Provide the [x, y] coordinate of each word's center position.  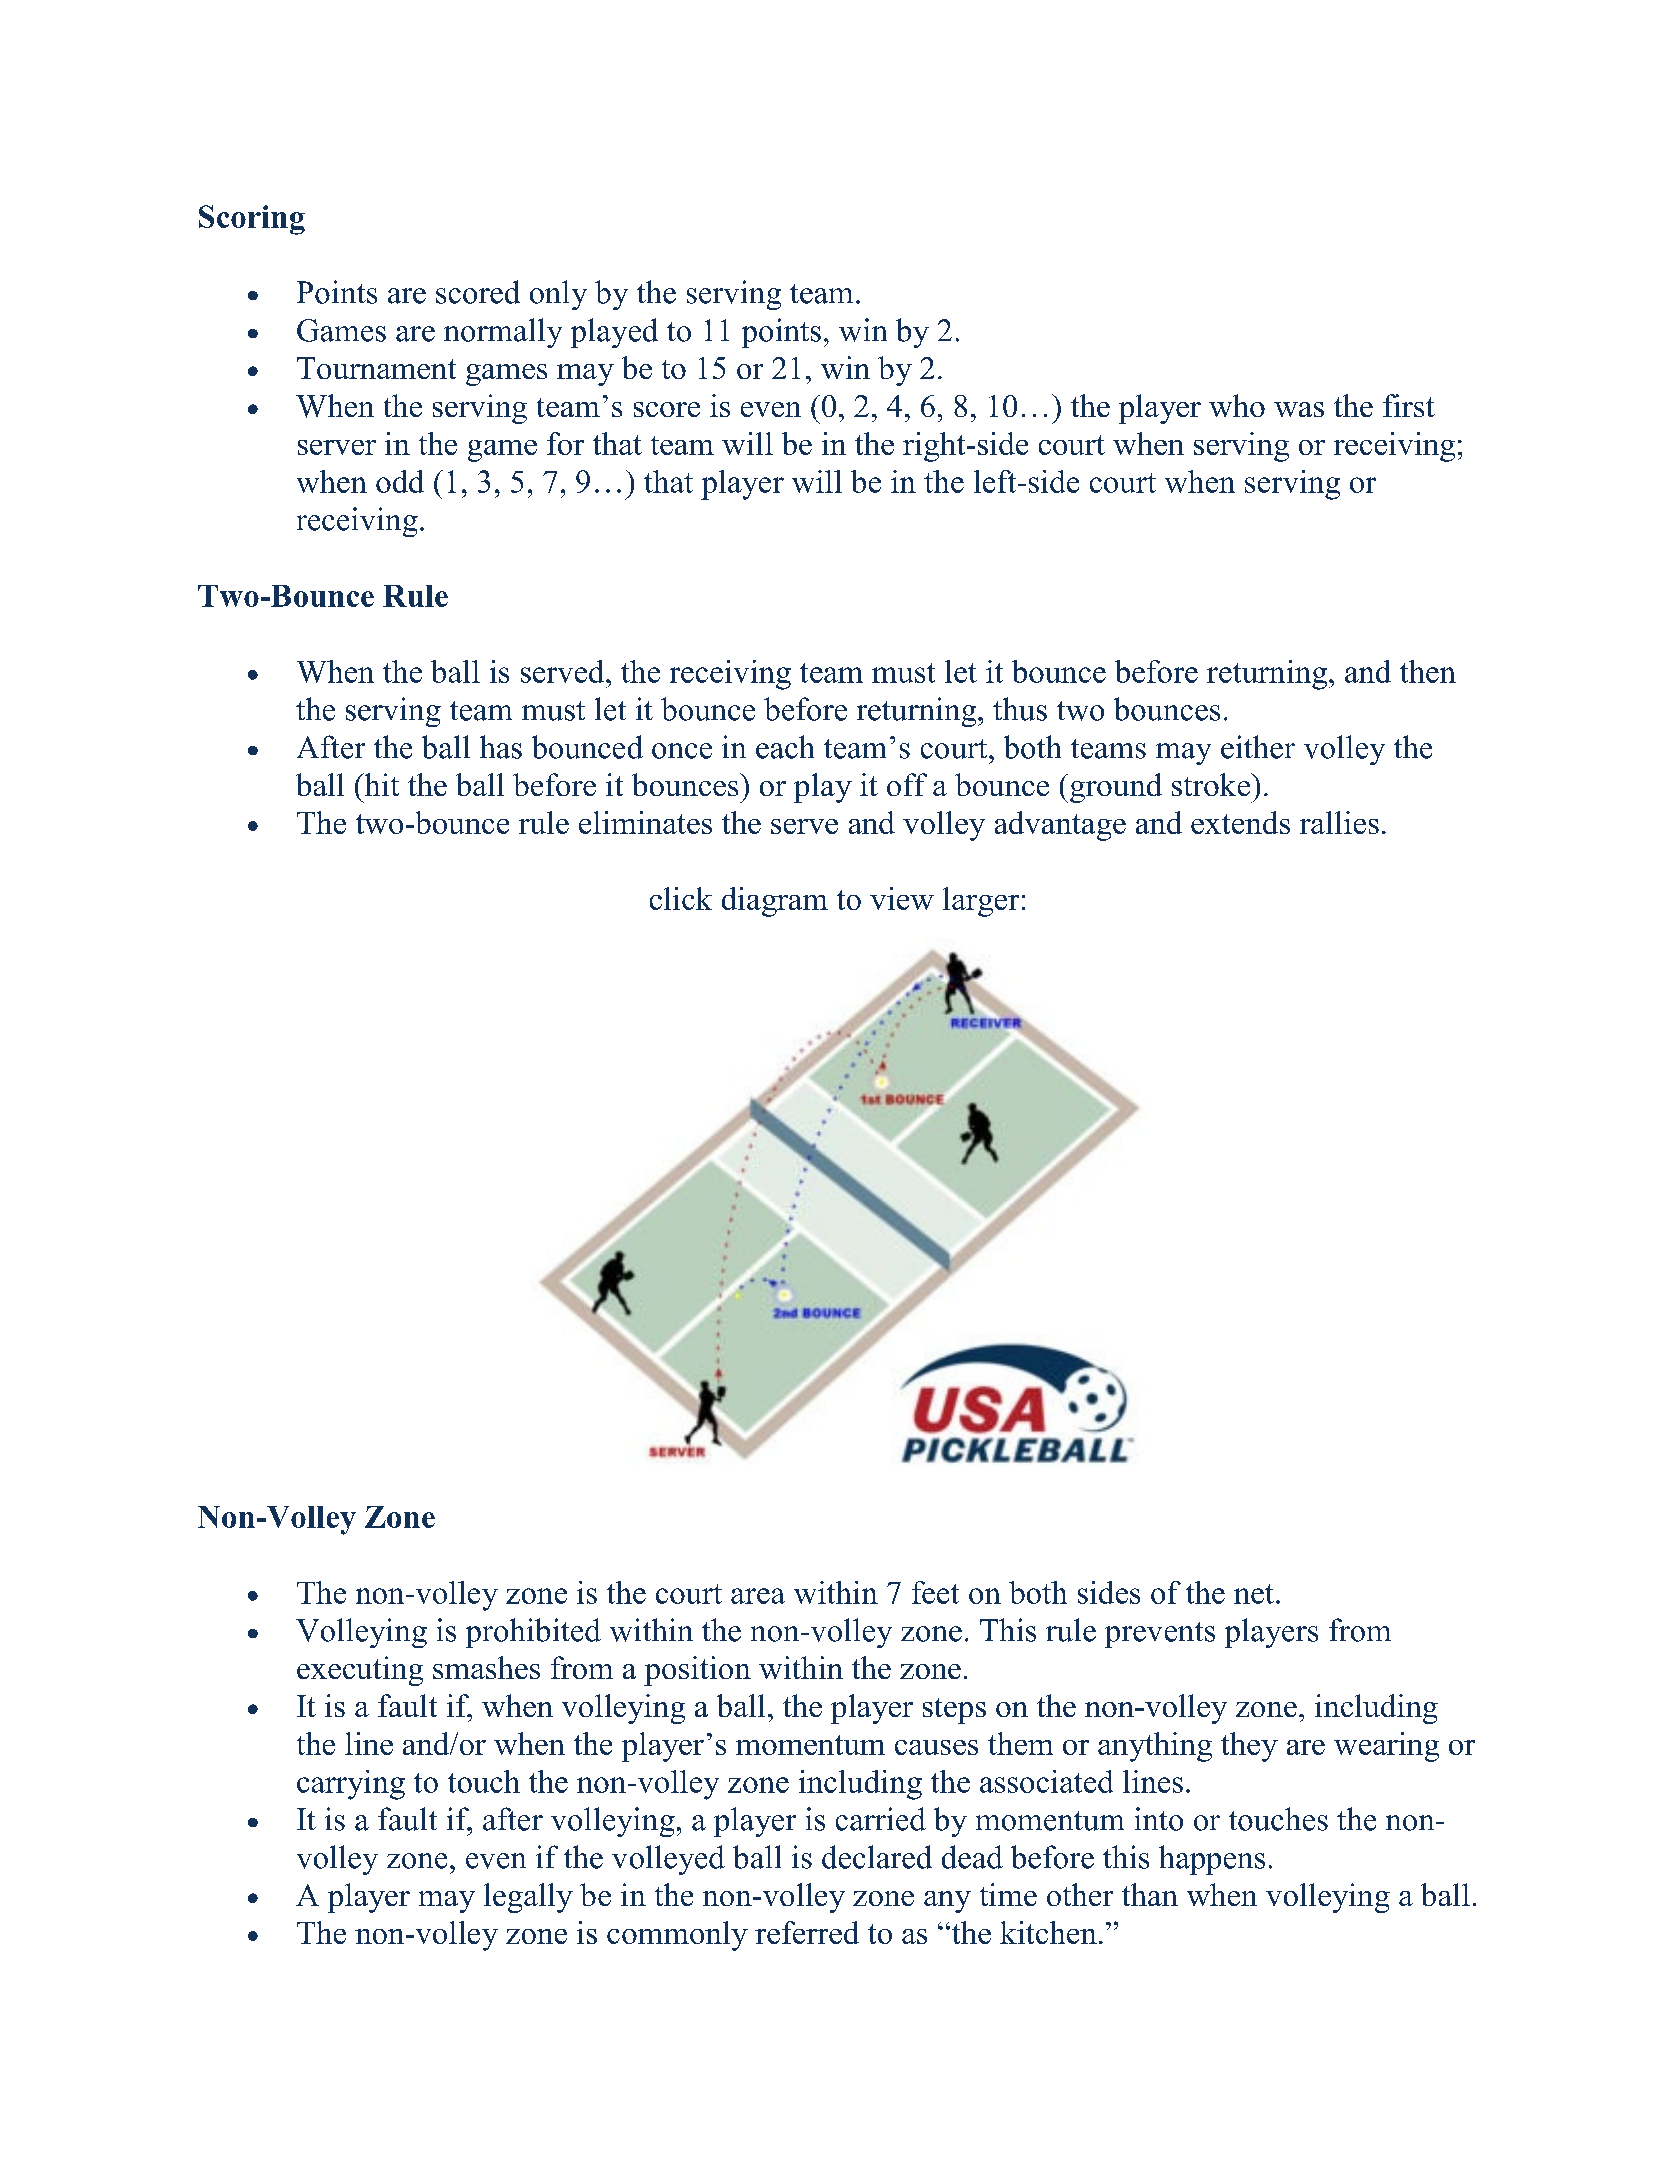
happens [1212, 1860]
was [1299, 409]
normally [503, 333]
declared [877, 1857]
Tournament [376, 368]
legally [528, 1898]
